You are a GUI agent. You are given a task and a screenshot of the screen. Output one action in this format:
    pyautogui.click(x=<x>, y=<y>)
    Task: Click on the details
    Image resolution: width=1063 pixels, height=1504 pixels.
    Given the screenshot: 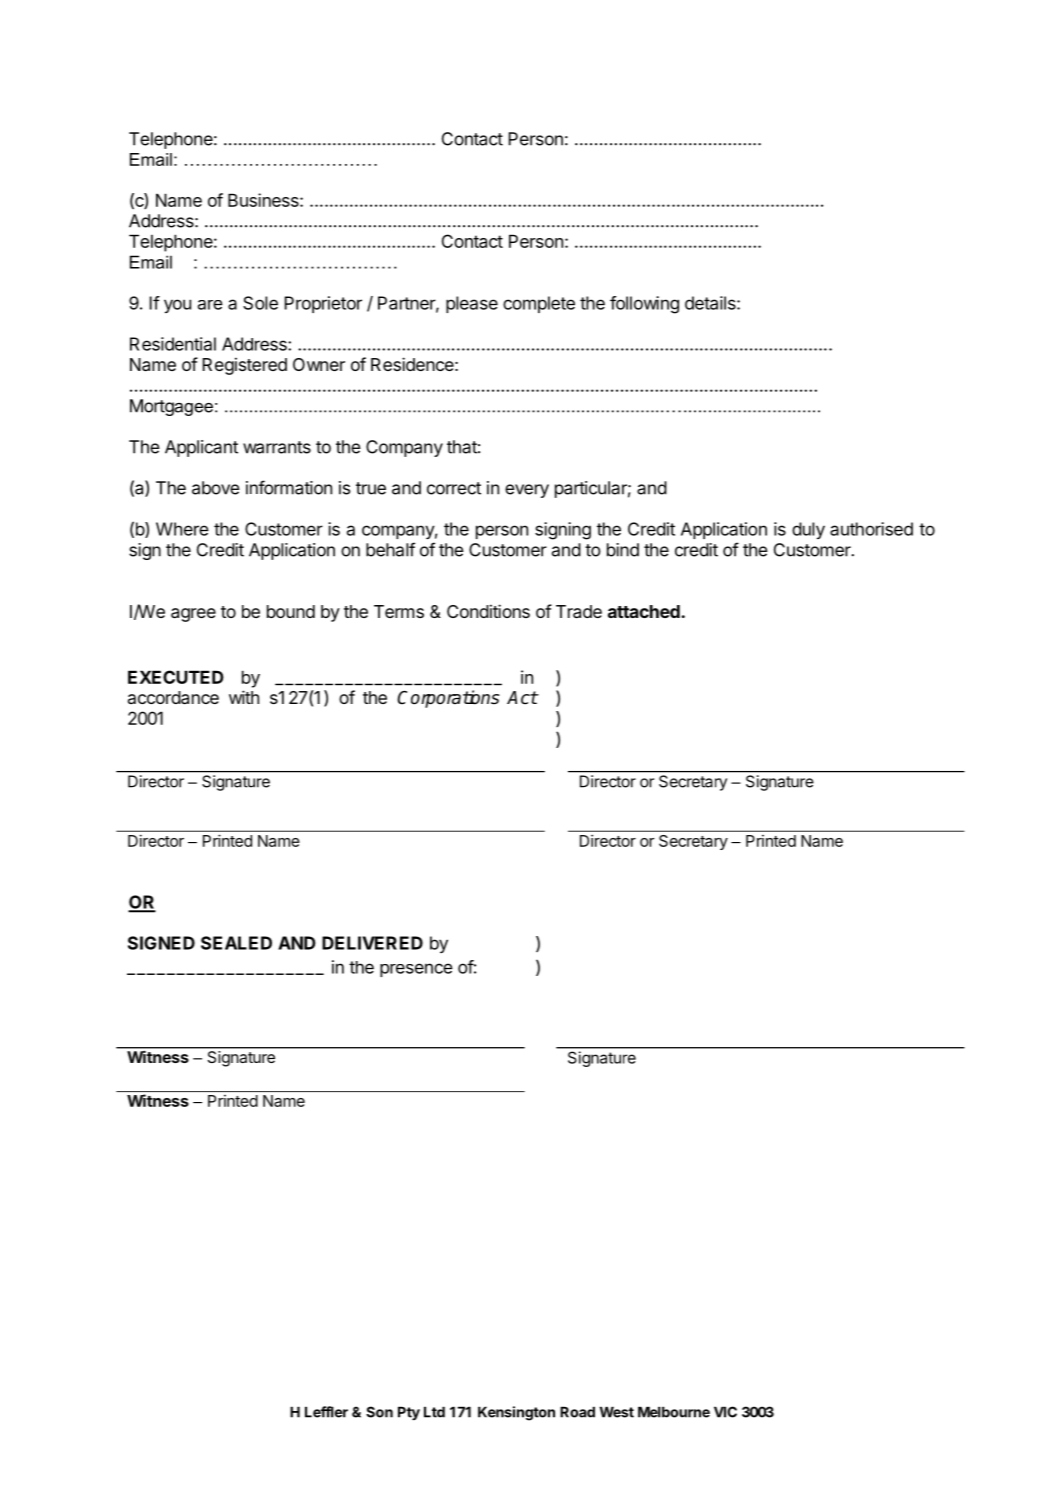 What is the action you would take?
    pyautogui.click(x=711, y=303)
